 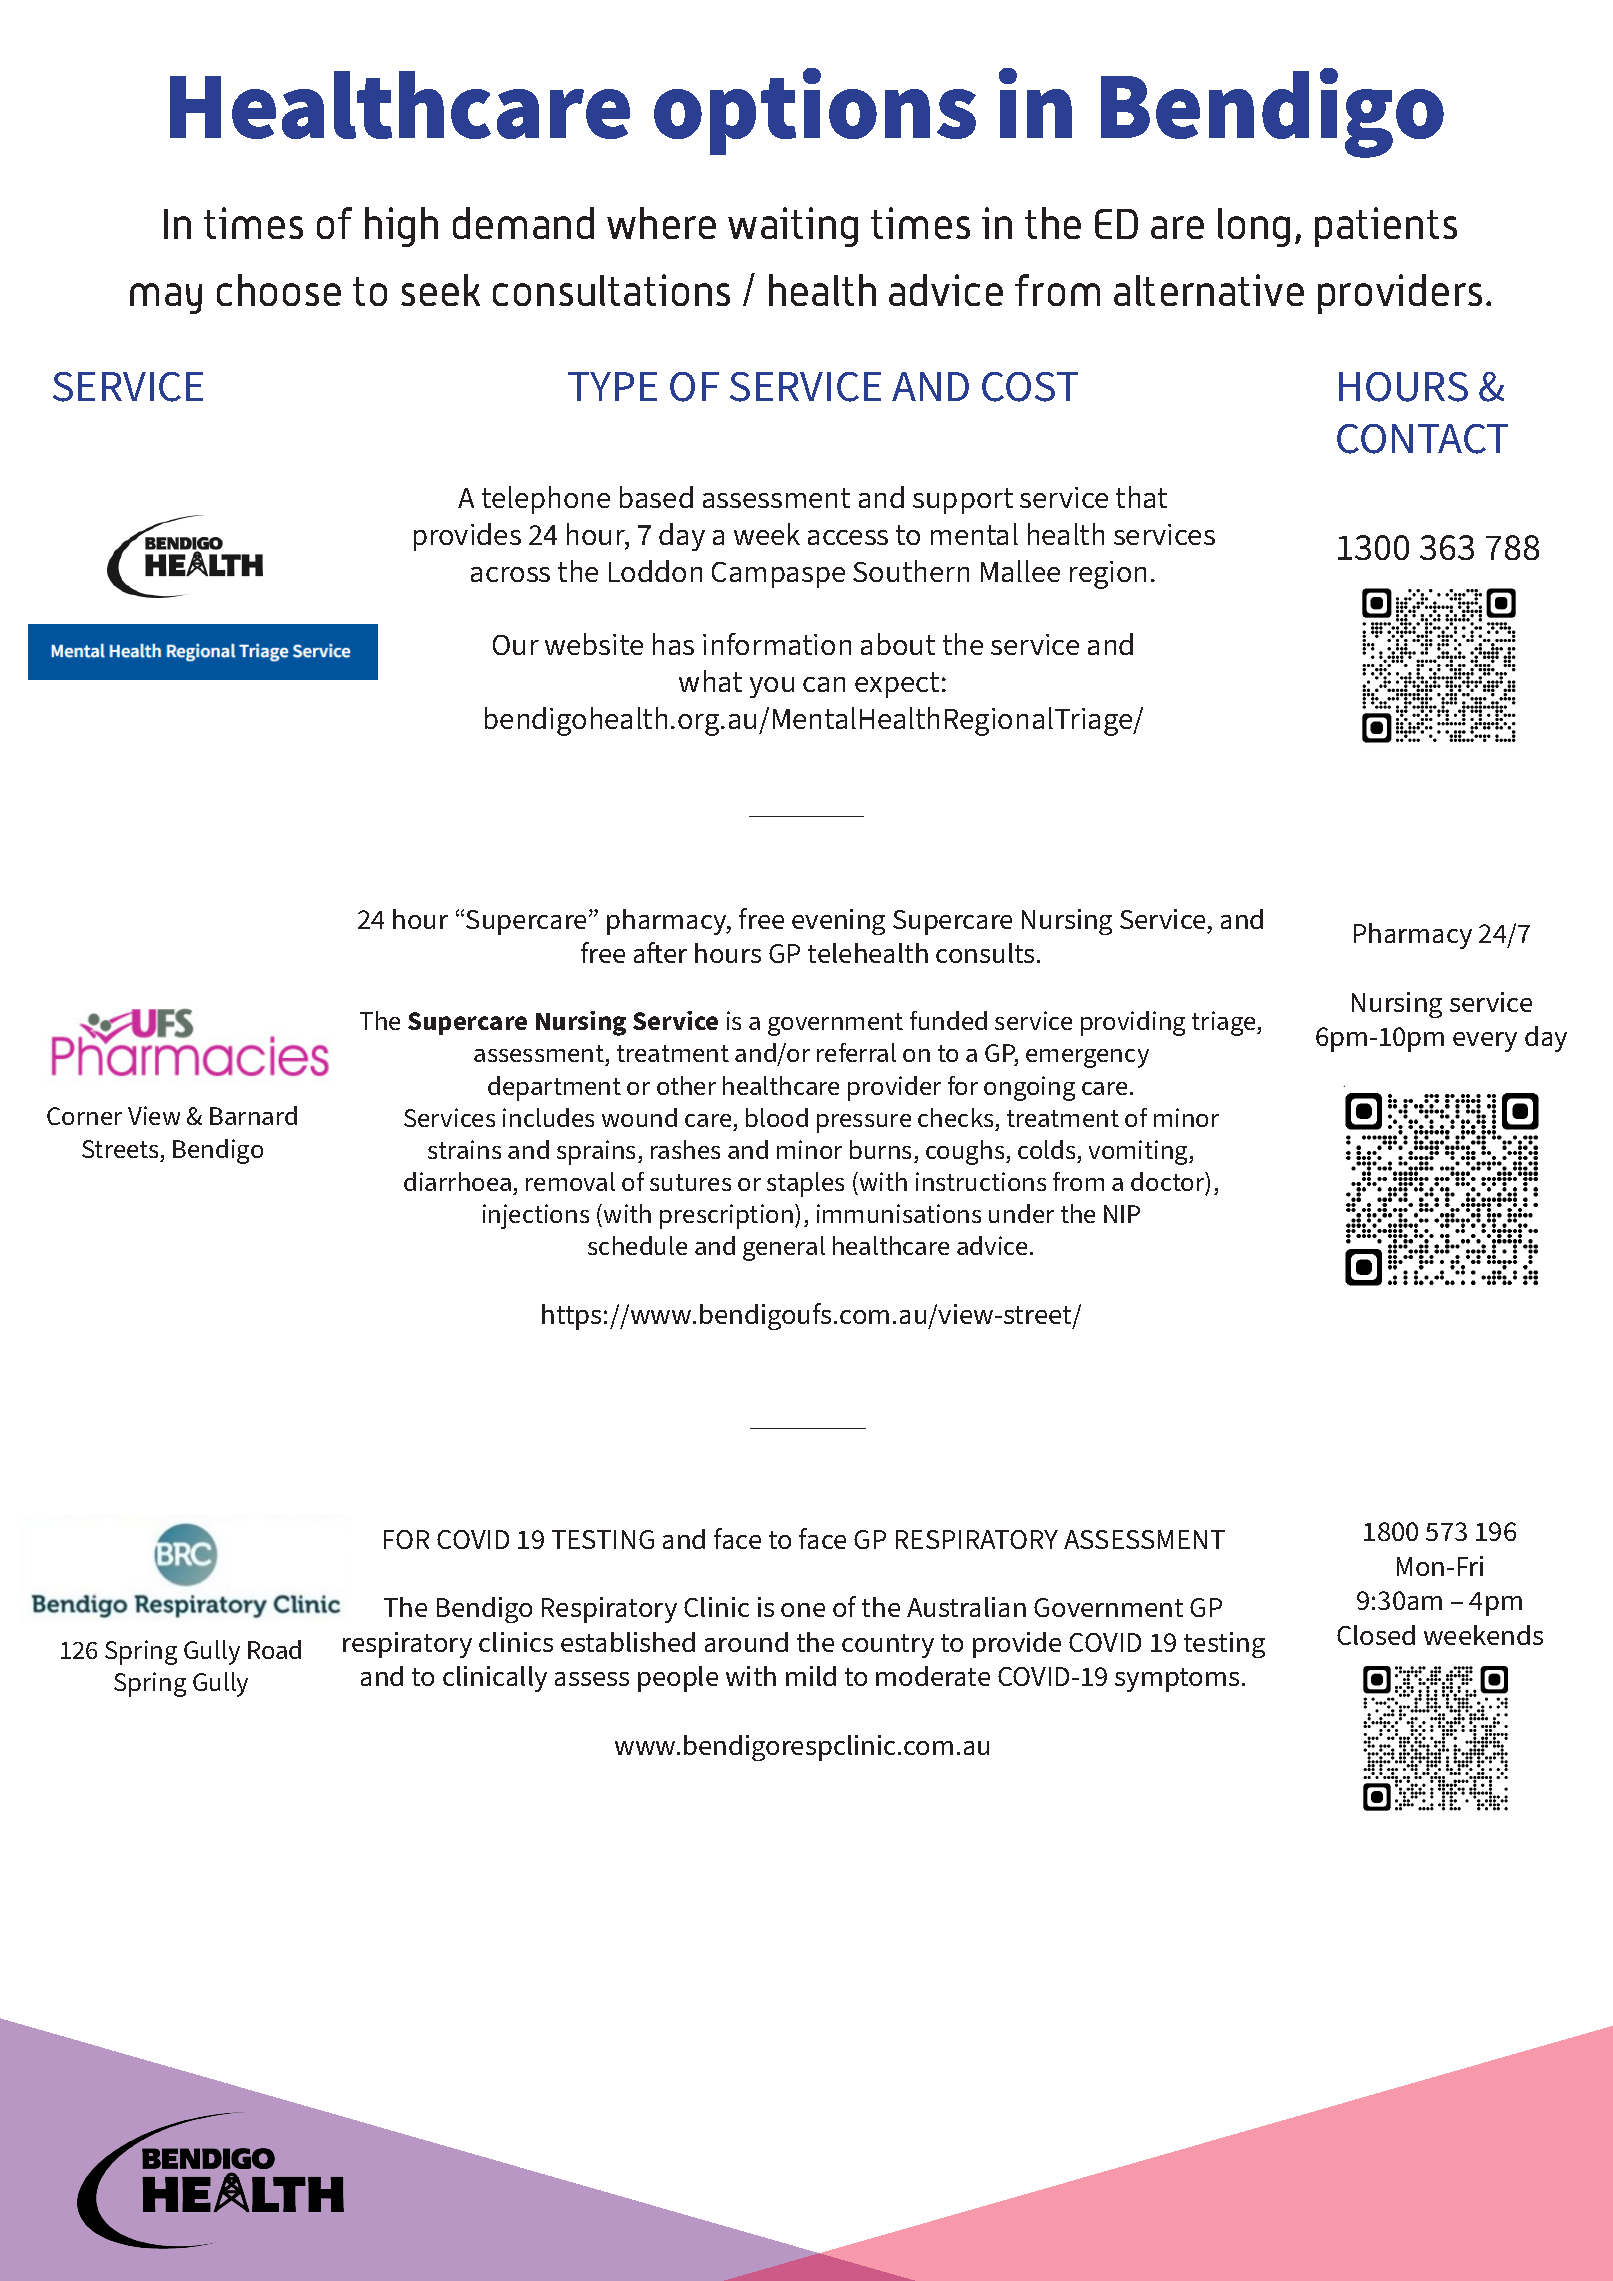 What do you see at coordinates (1133, 1023) in the screenshot?
I see `providing` at bounding box center [1133, 1023].
